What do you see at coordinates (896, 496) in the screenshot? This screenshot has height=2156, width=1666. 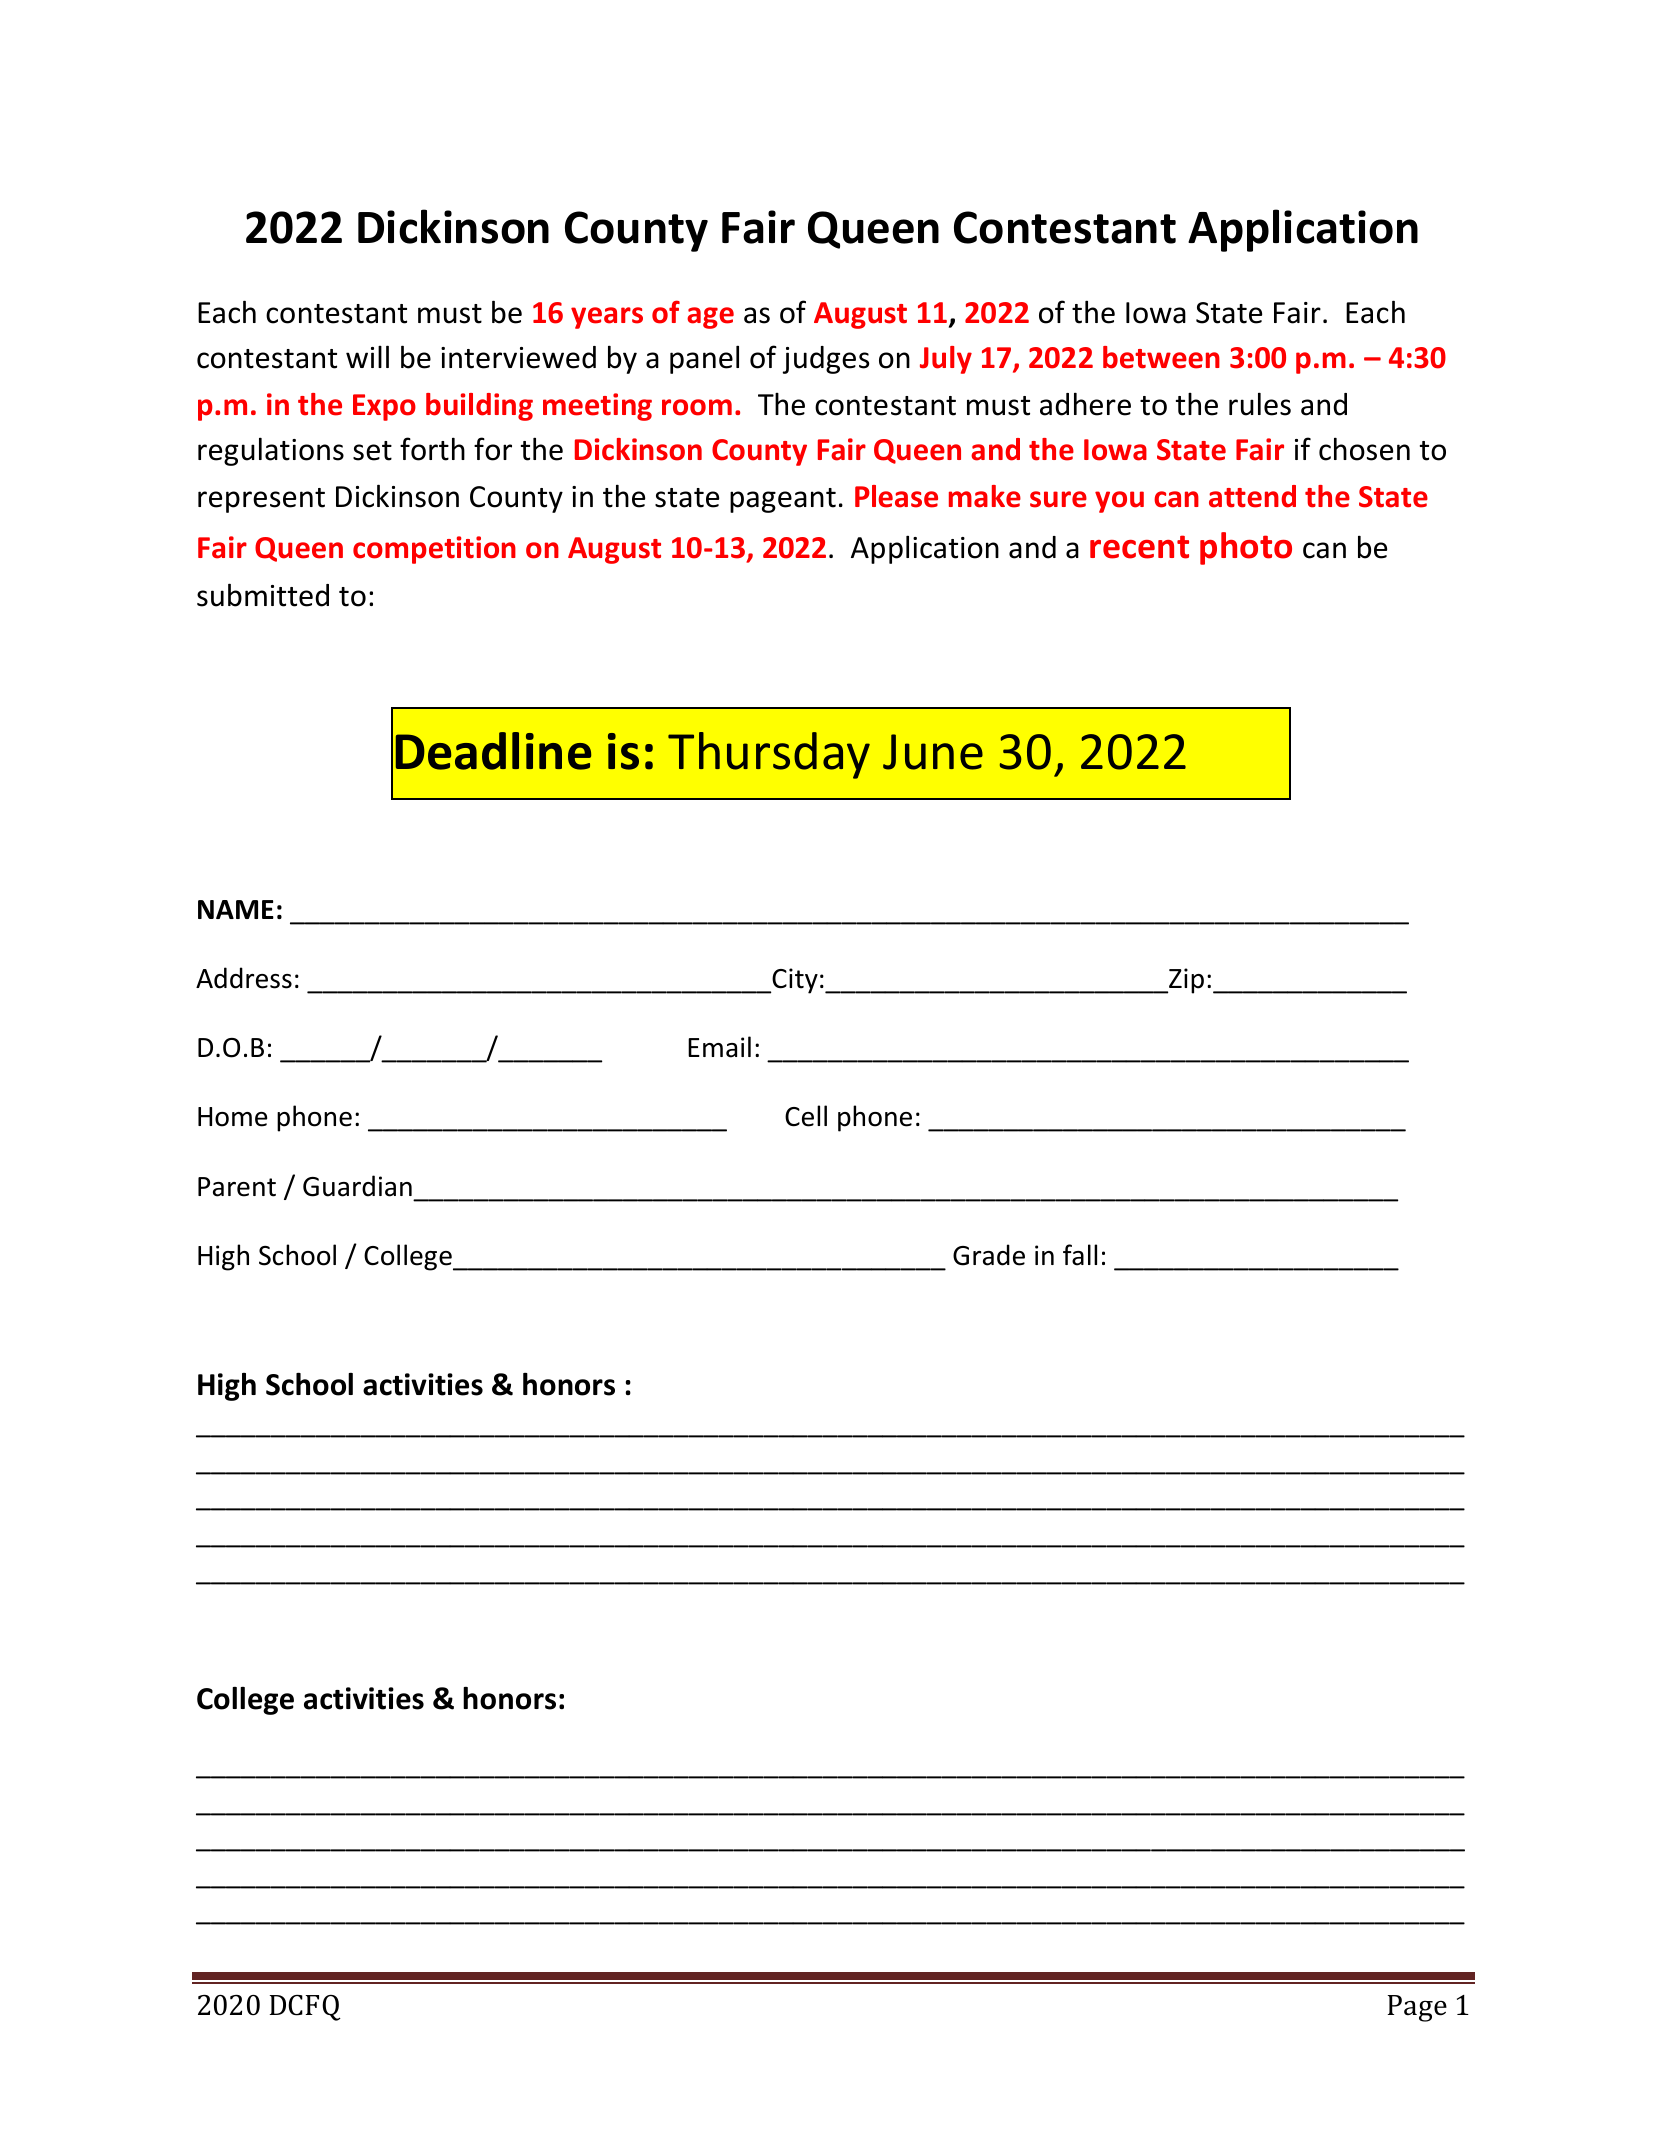 I see `Please` at bounding box center [896, 496].
